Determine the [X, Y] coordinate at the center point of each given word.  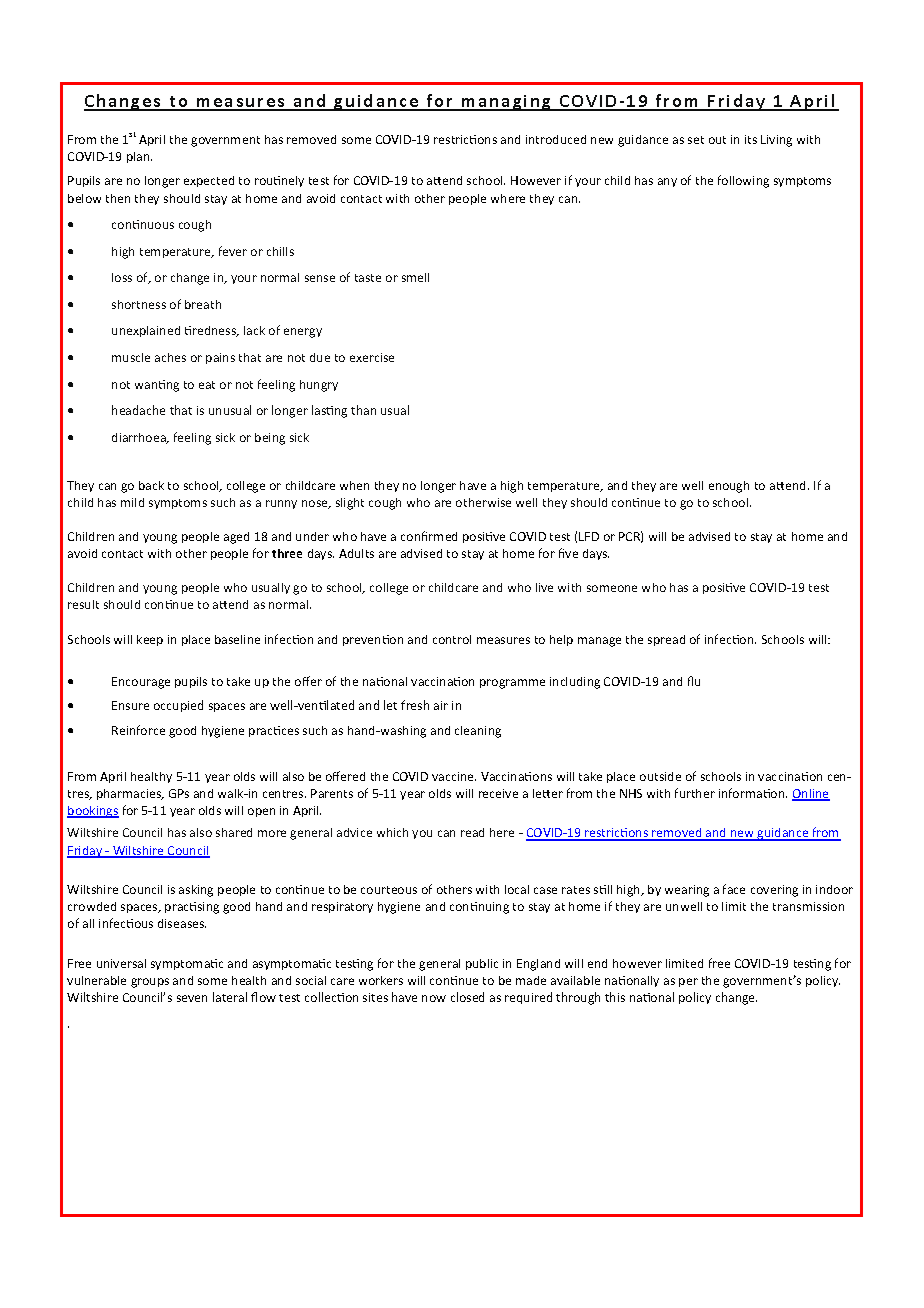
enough [729, 487]
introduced [556, 139]
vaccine [454, 776]
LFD [589, 536]
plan [139, 157]
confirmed [429, 536]
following [743, 181]
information [753, 793]
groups [150, 983]
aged [236, 538]
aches [170, 357]
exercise [372, 357]
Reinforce [138, 730]
